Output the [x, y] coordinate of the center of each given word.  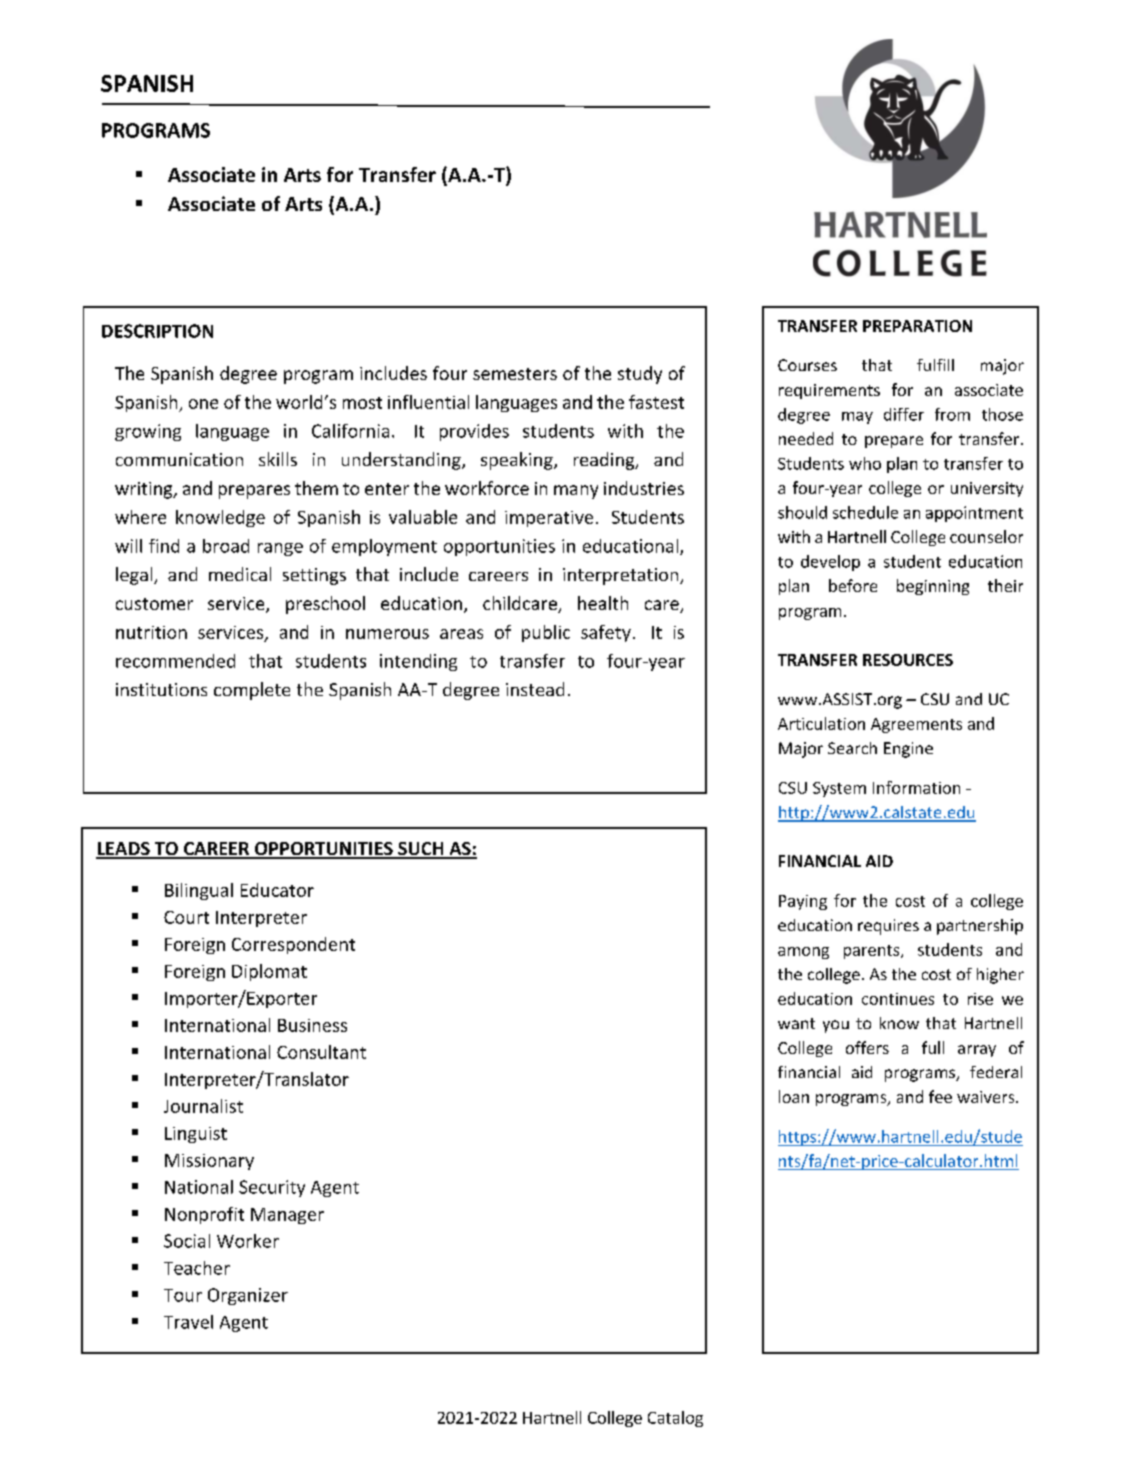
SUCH [421, 850]
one [203, 404]
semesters [515, 374]
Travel [188, 1322]
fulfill [935, 365]
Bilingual [199, 891]
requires [888, 927]
